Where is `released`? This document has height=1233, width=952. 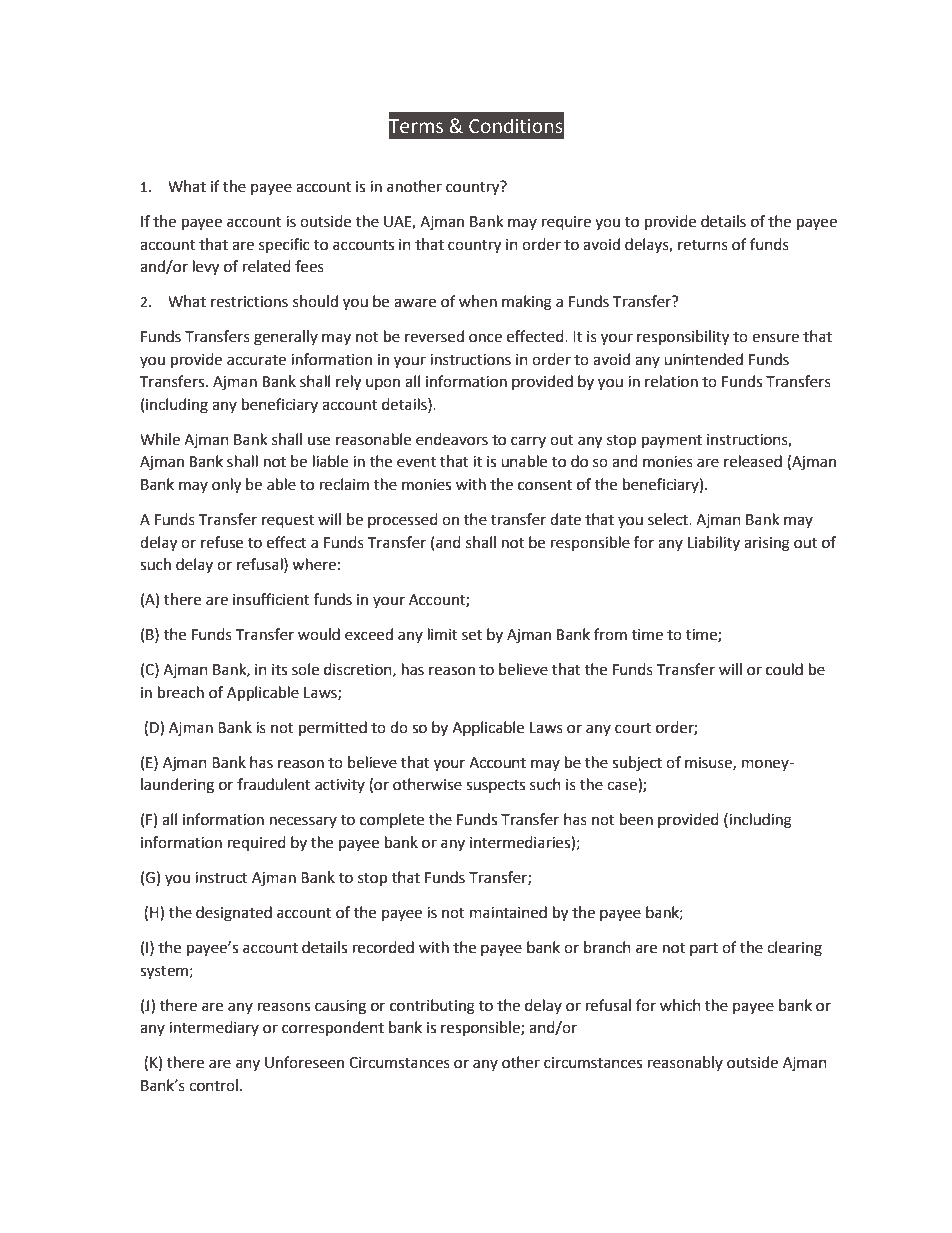 released is located at coordinates (753, 461).
